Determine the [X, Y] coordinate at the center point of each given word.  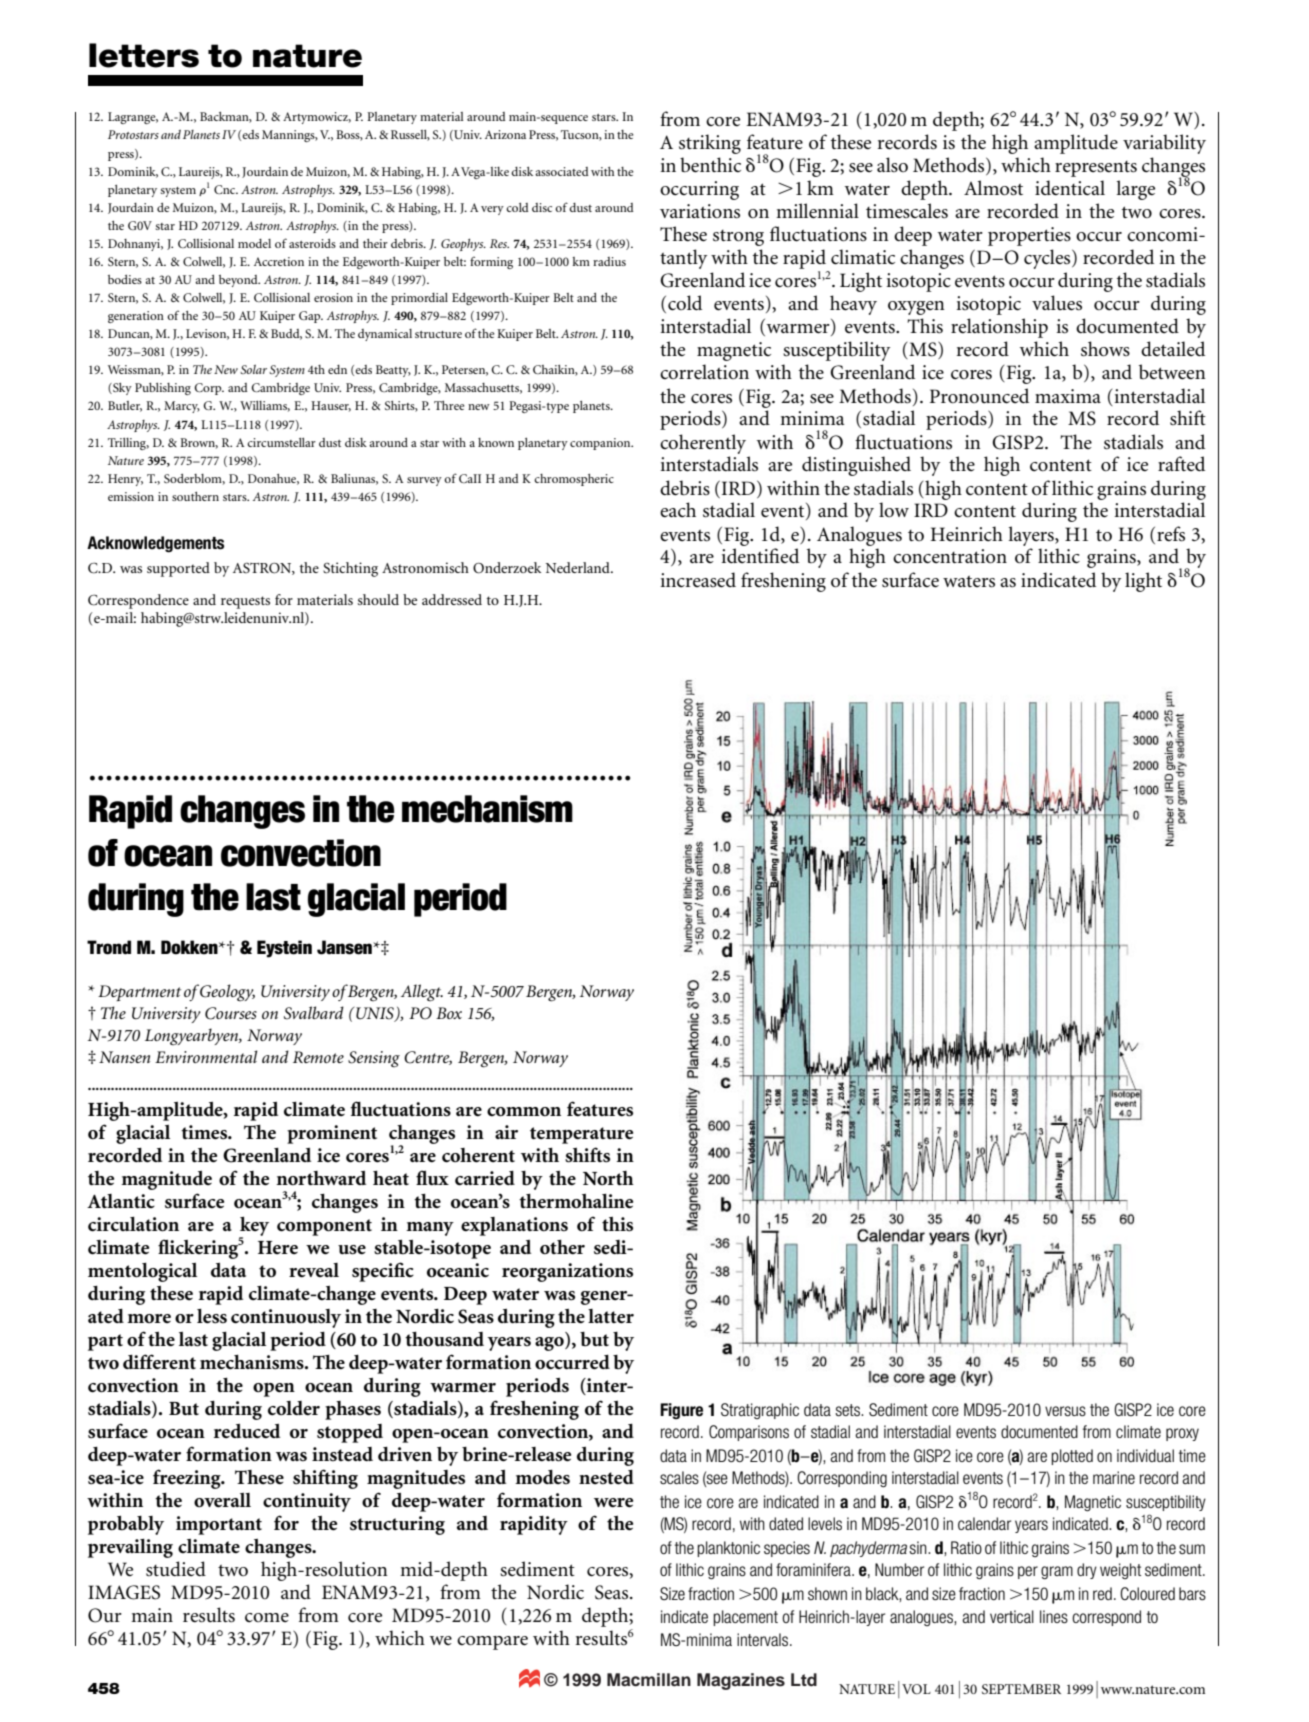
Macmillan [649, 1680]
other [562, 1247]
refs [1171, 534]
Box [449, 1013]
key [254, 1227]
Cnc [226, 189]
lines [1054, 1616]
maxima [1068, 396]
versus [1065, 1411]
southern [195, 496]
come [267, 1617]
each [678, 509]
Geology [227, 993]
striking [710, 144]
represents [1096, 169]
